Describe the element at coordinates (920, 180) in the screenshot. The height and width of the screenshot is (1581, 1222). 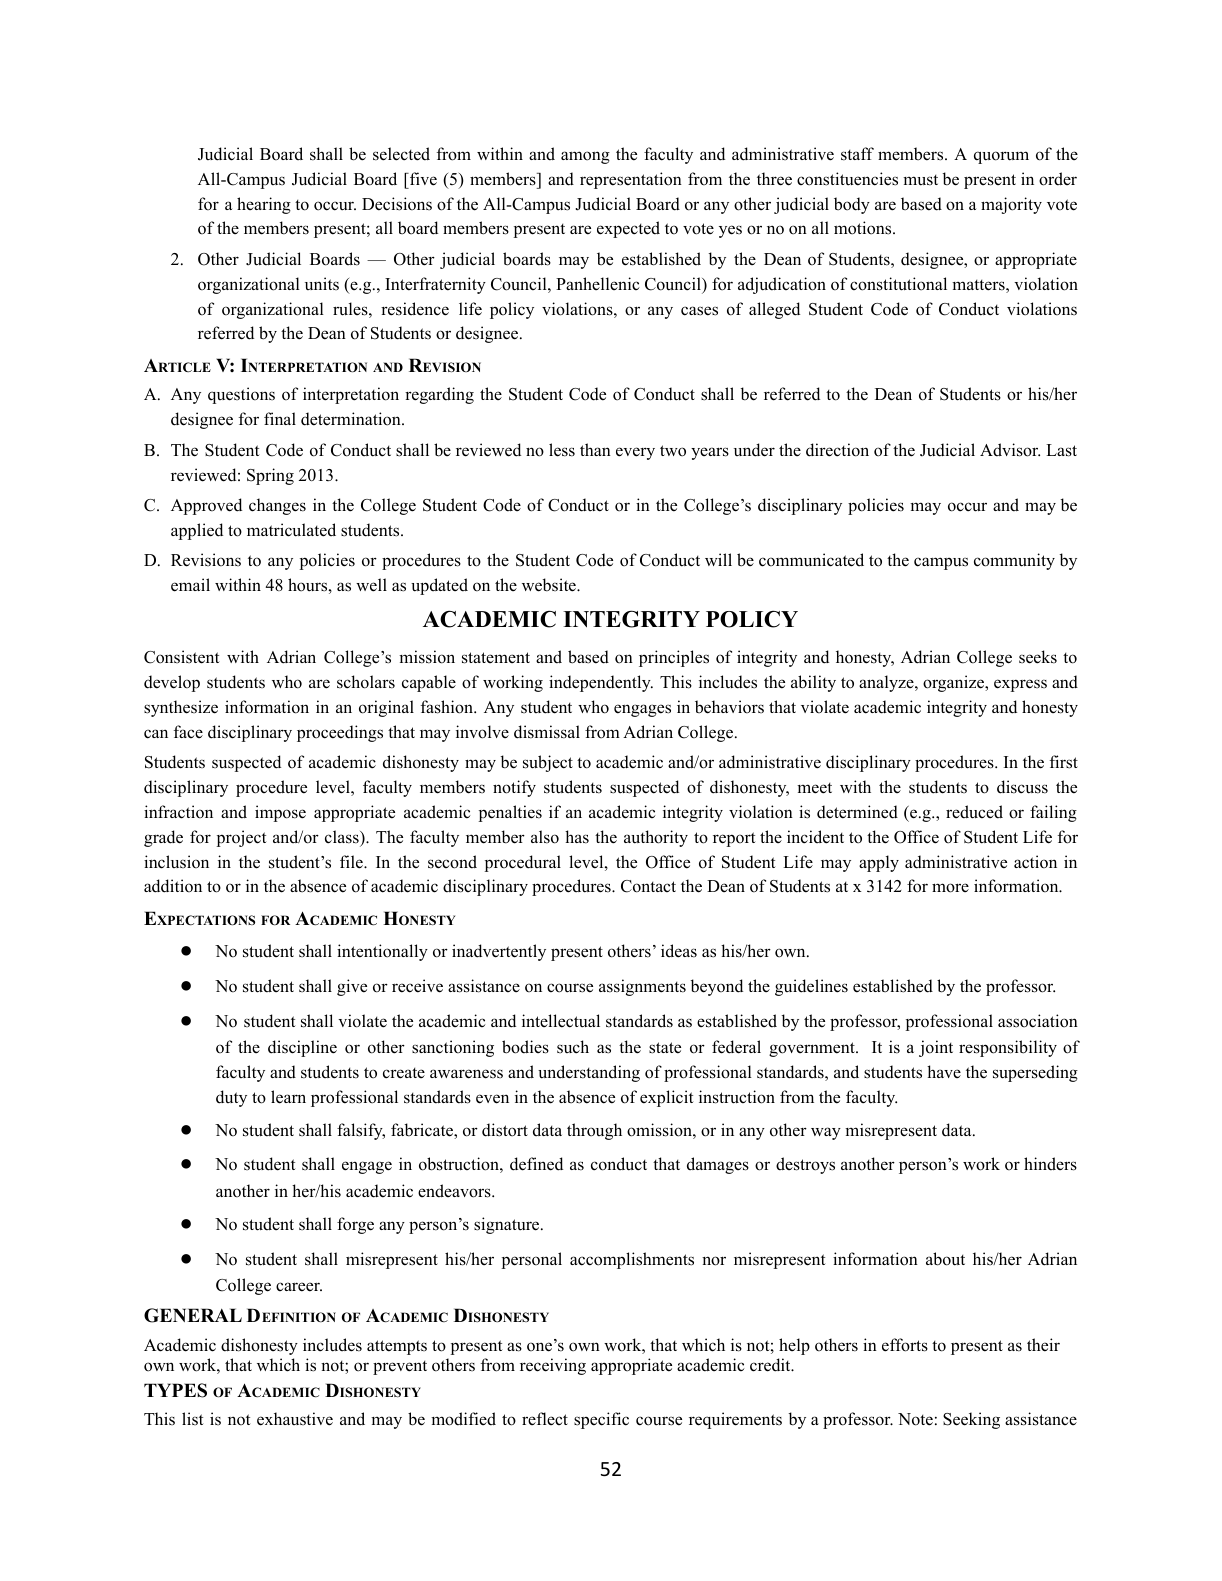
I see `must` at that location.
